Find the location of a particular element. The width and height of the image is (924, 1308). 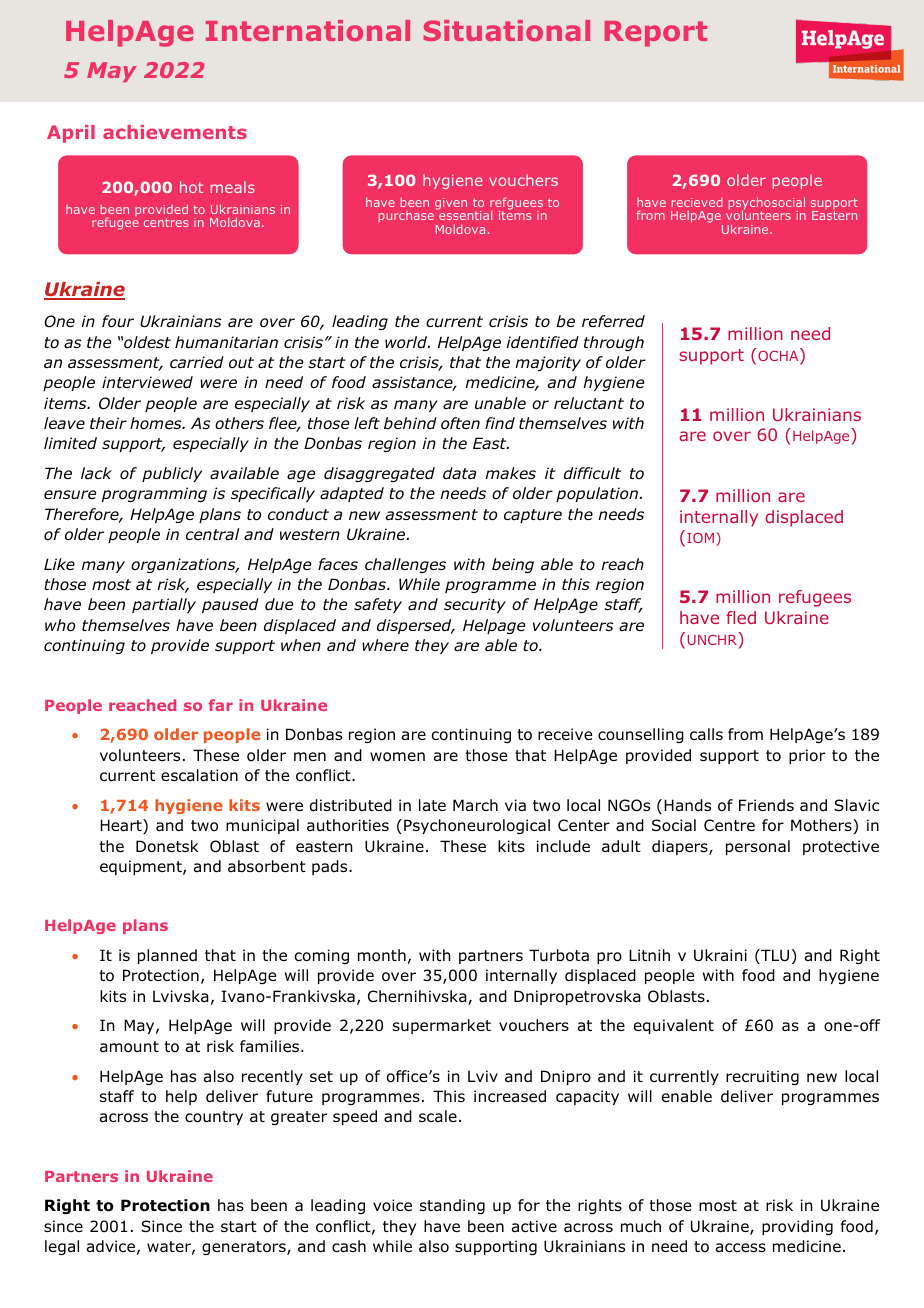

partially is located at coordinates (164, 605).
